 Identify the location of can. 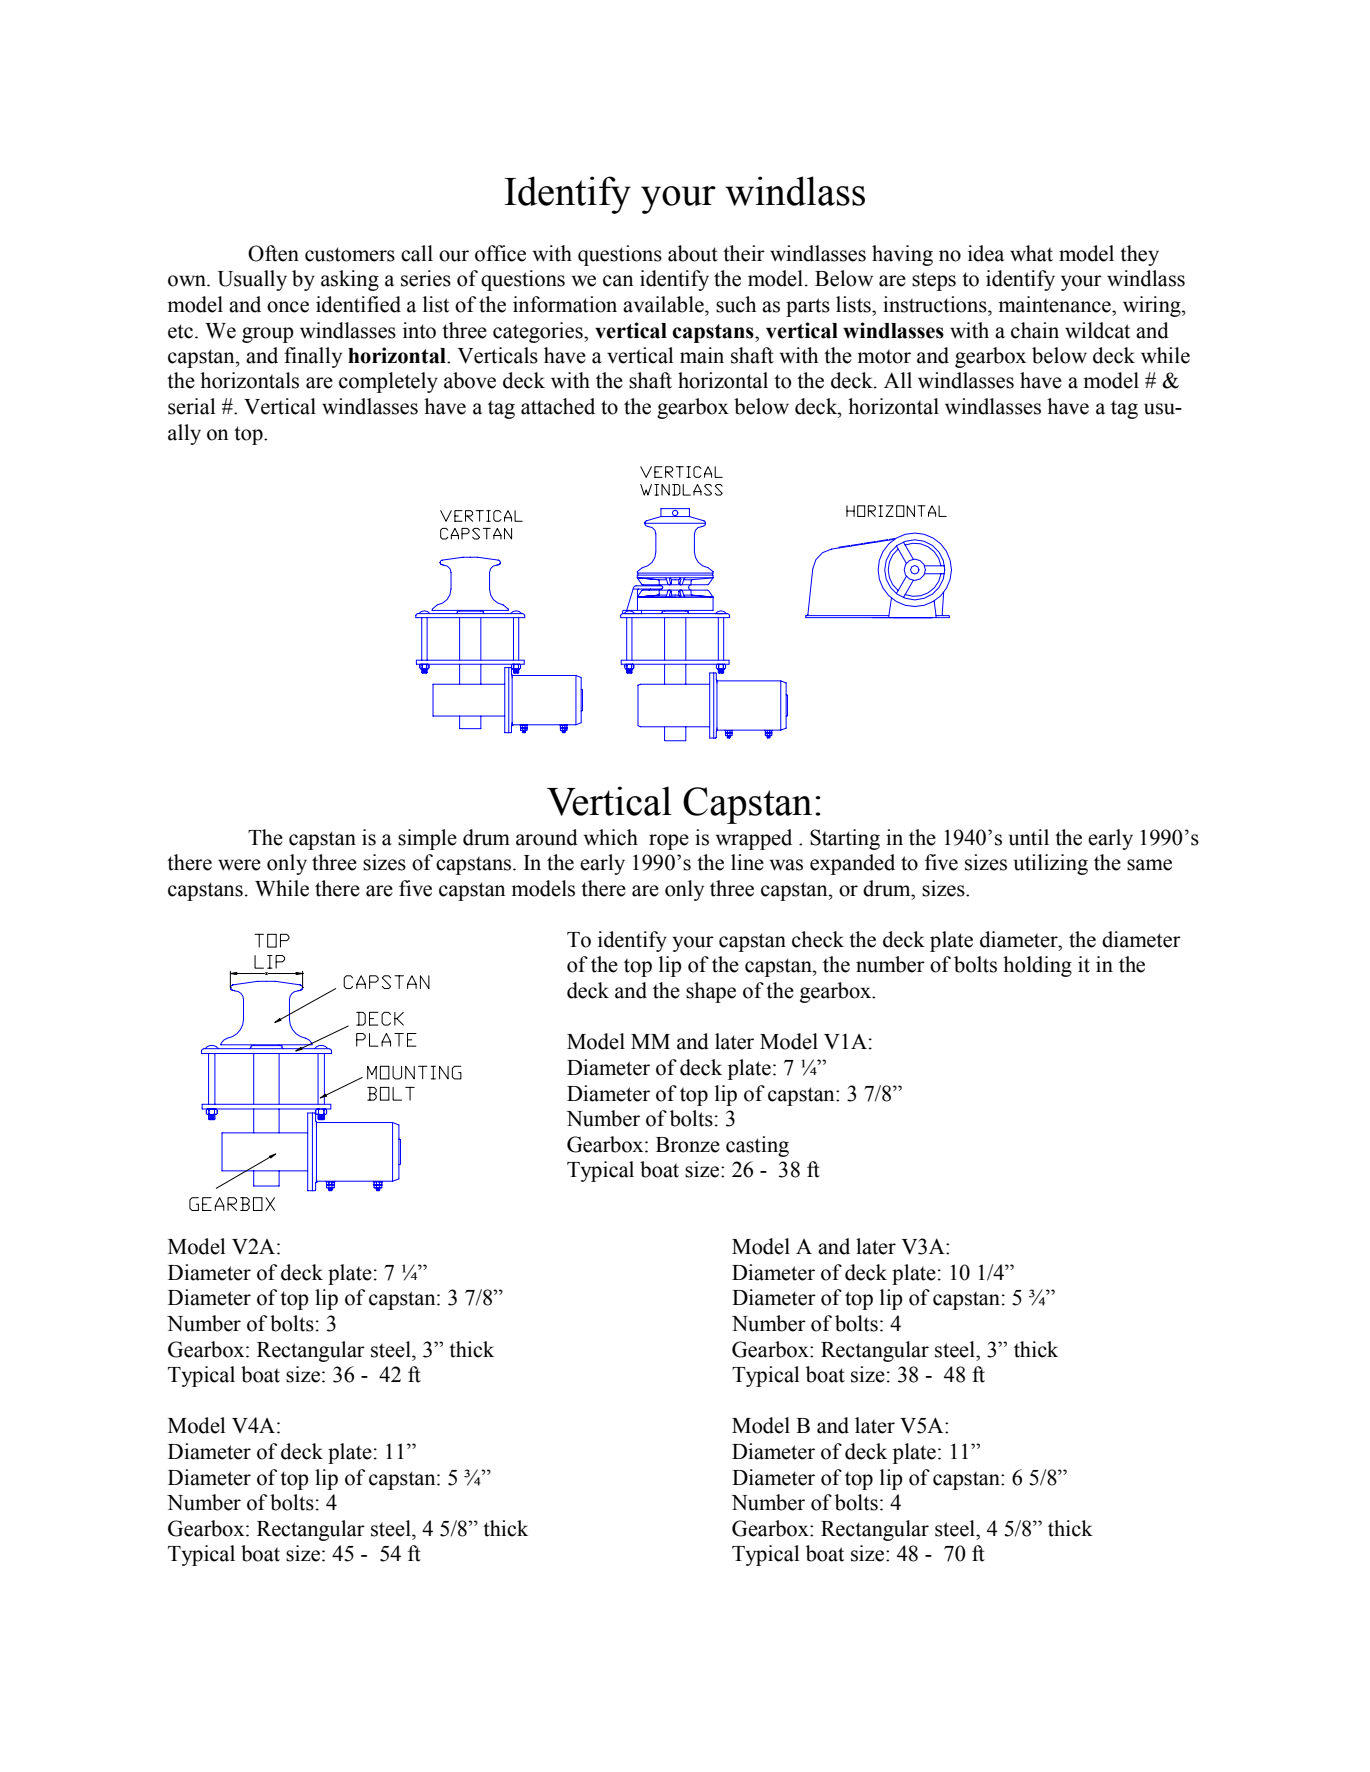
(618, 281).
